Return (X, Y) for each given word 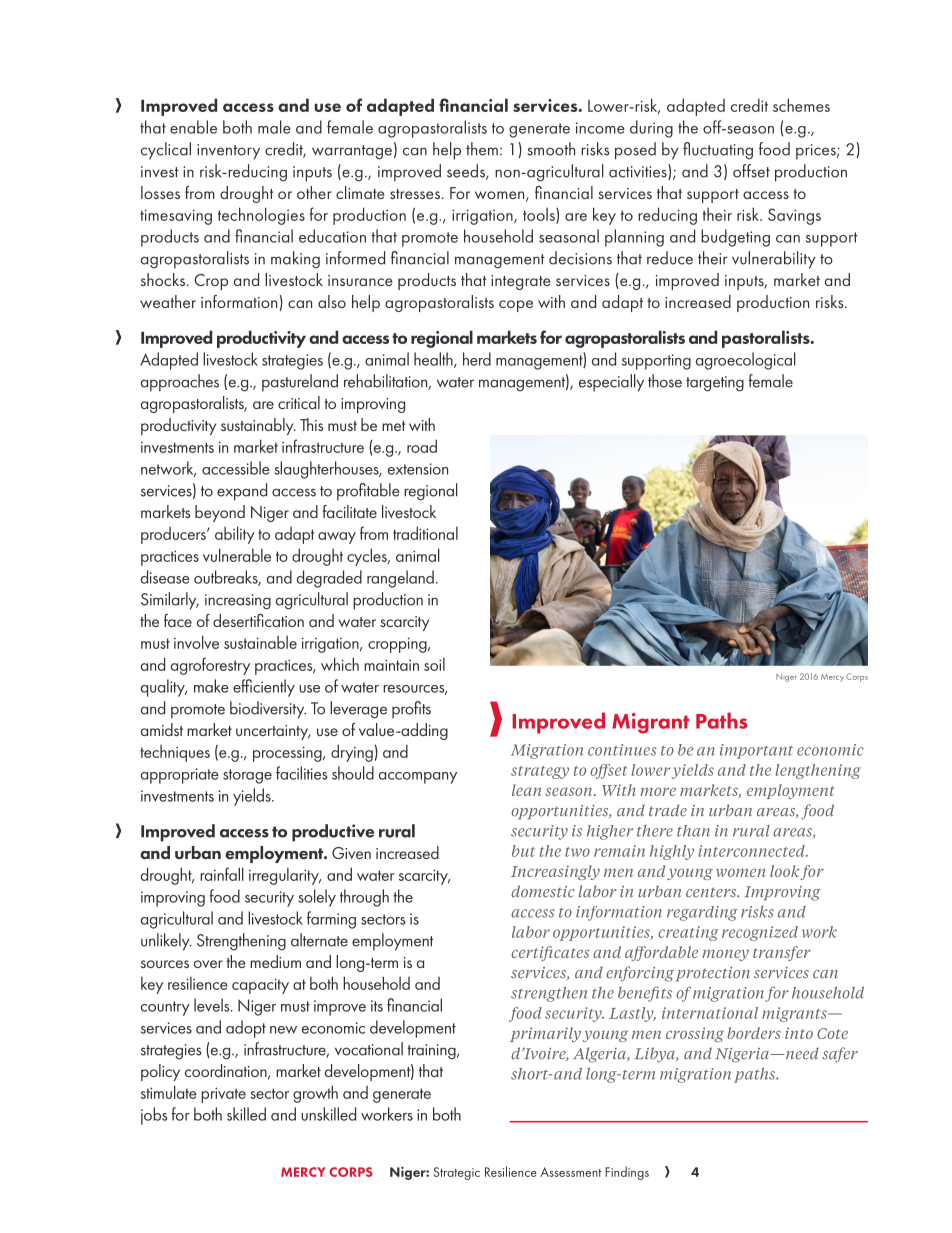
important (756, 751)
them (482, 149)
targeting (715, 384)
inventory (228, 152)
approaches (180, 383)
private (223, 1095)
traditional (425, 533)
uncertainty (273, 732)
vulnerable (237, 555)
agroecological (746, 361)
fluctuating (718, 151)
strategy (540, 772)
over (208, 964)
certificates (550, 953)
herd (477, 359)
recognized (760, 933)
